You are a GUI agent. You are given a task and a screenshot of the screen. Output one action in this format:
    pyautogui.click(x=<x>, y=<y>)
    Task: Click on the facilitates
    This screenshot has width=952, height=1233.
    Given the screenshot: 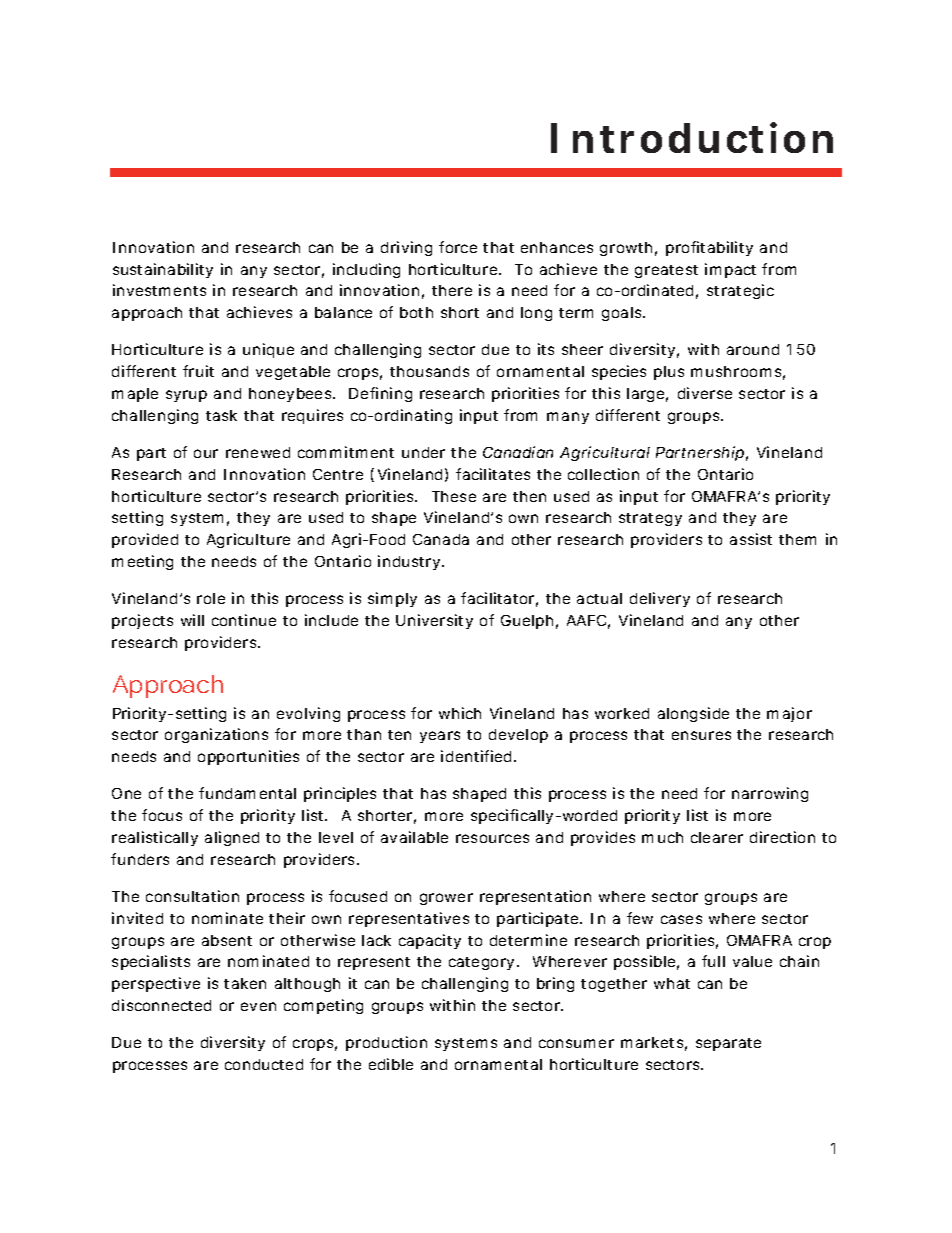 What is the action you would take?
    pyautogui.click(x=493, y=474)
